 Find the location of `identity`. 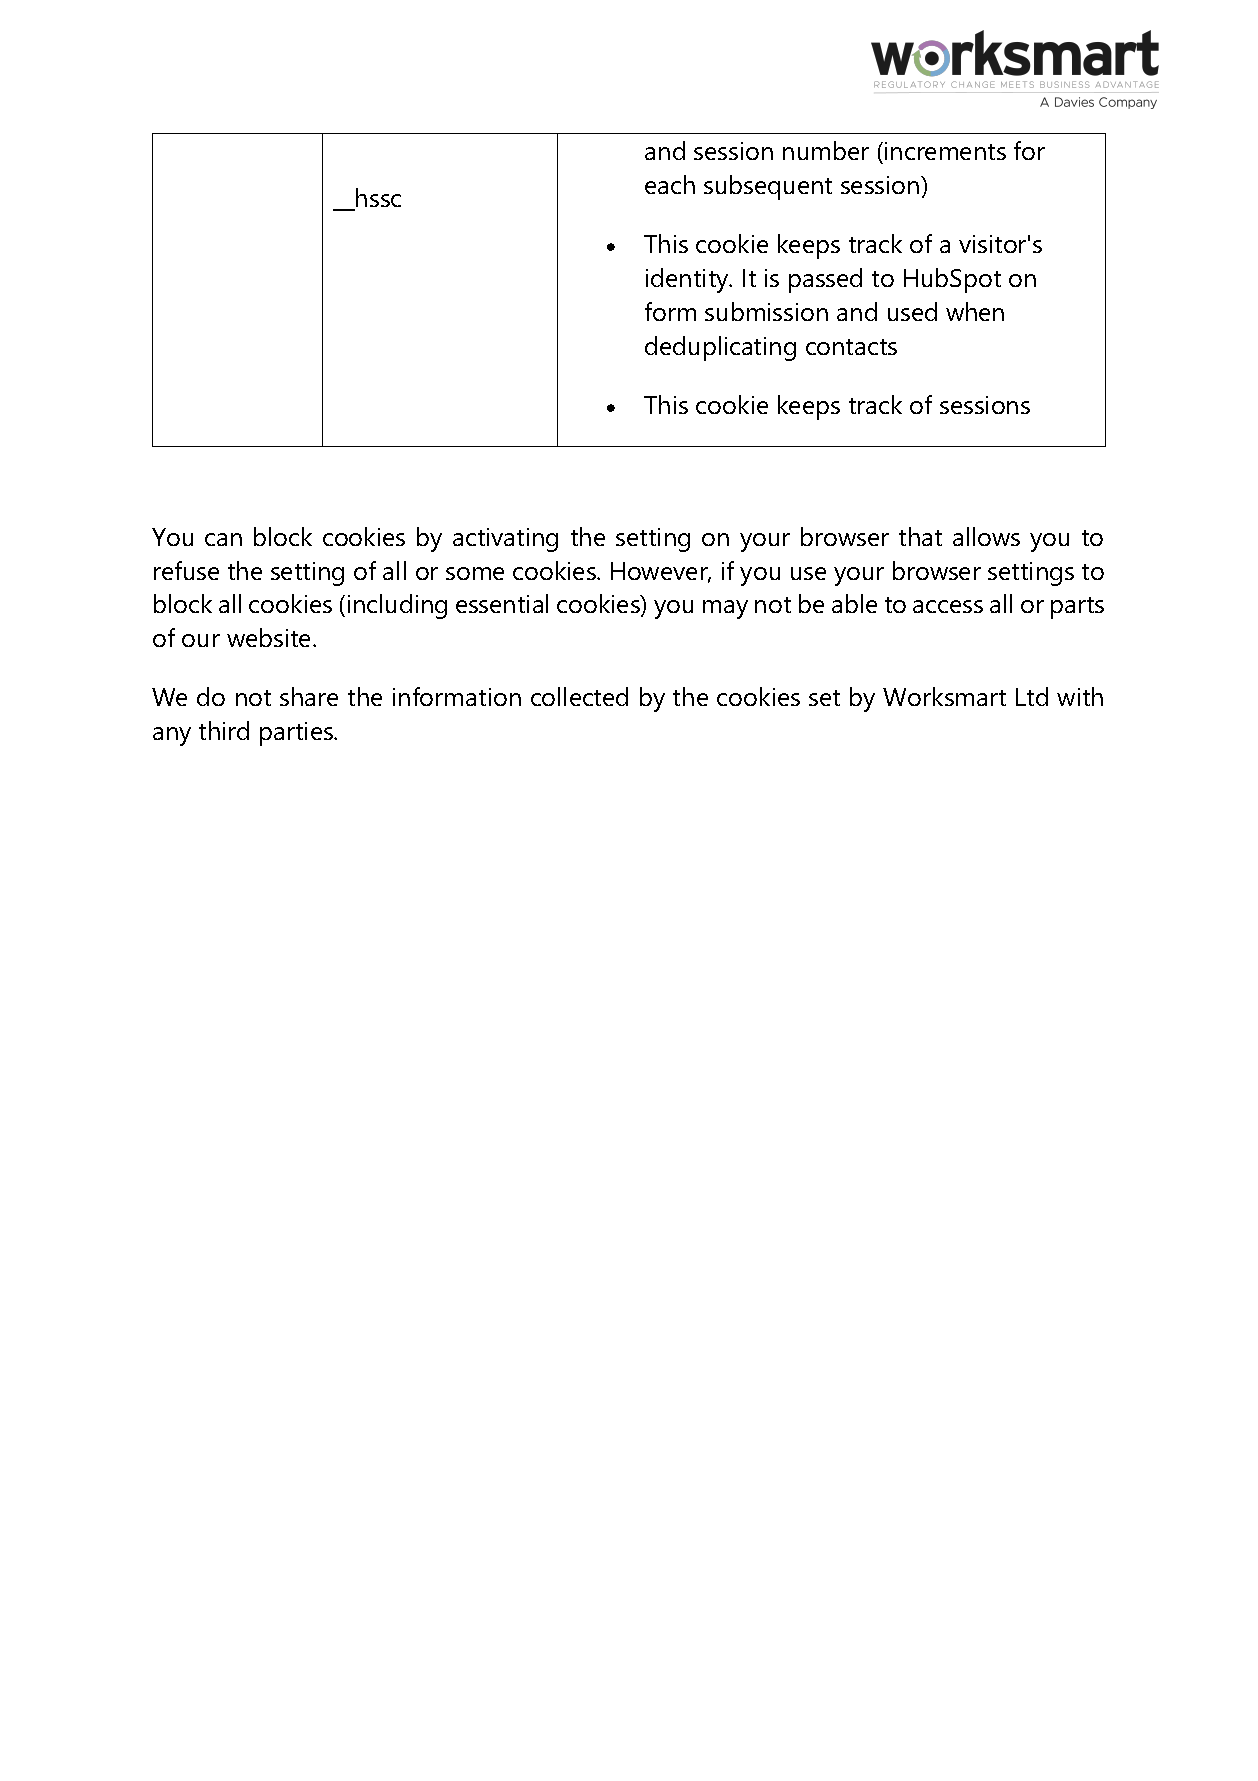

identity is located at coordinates (688, 280).
